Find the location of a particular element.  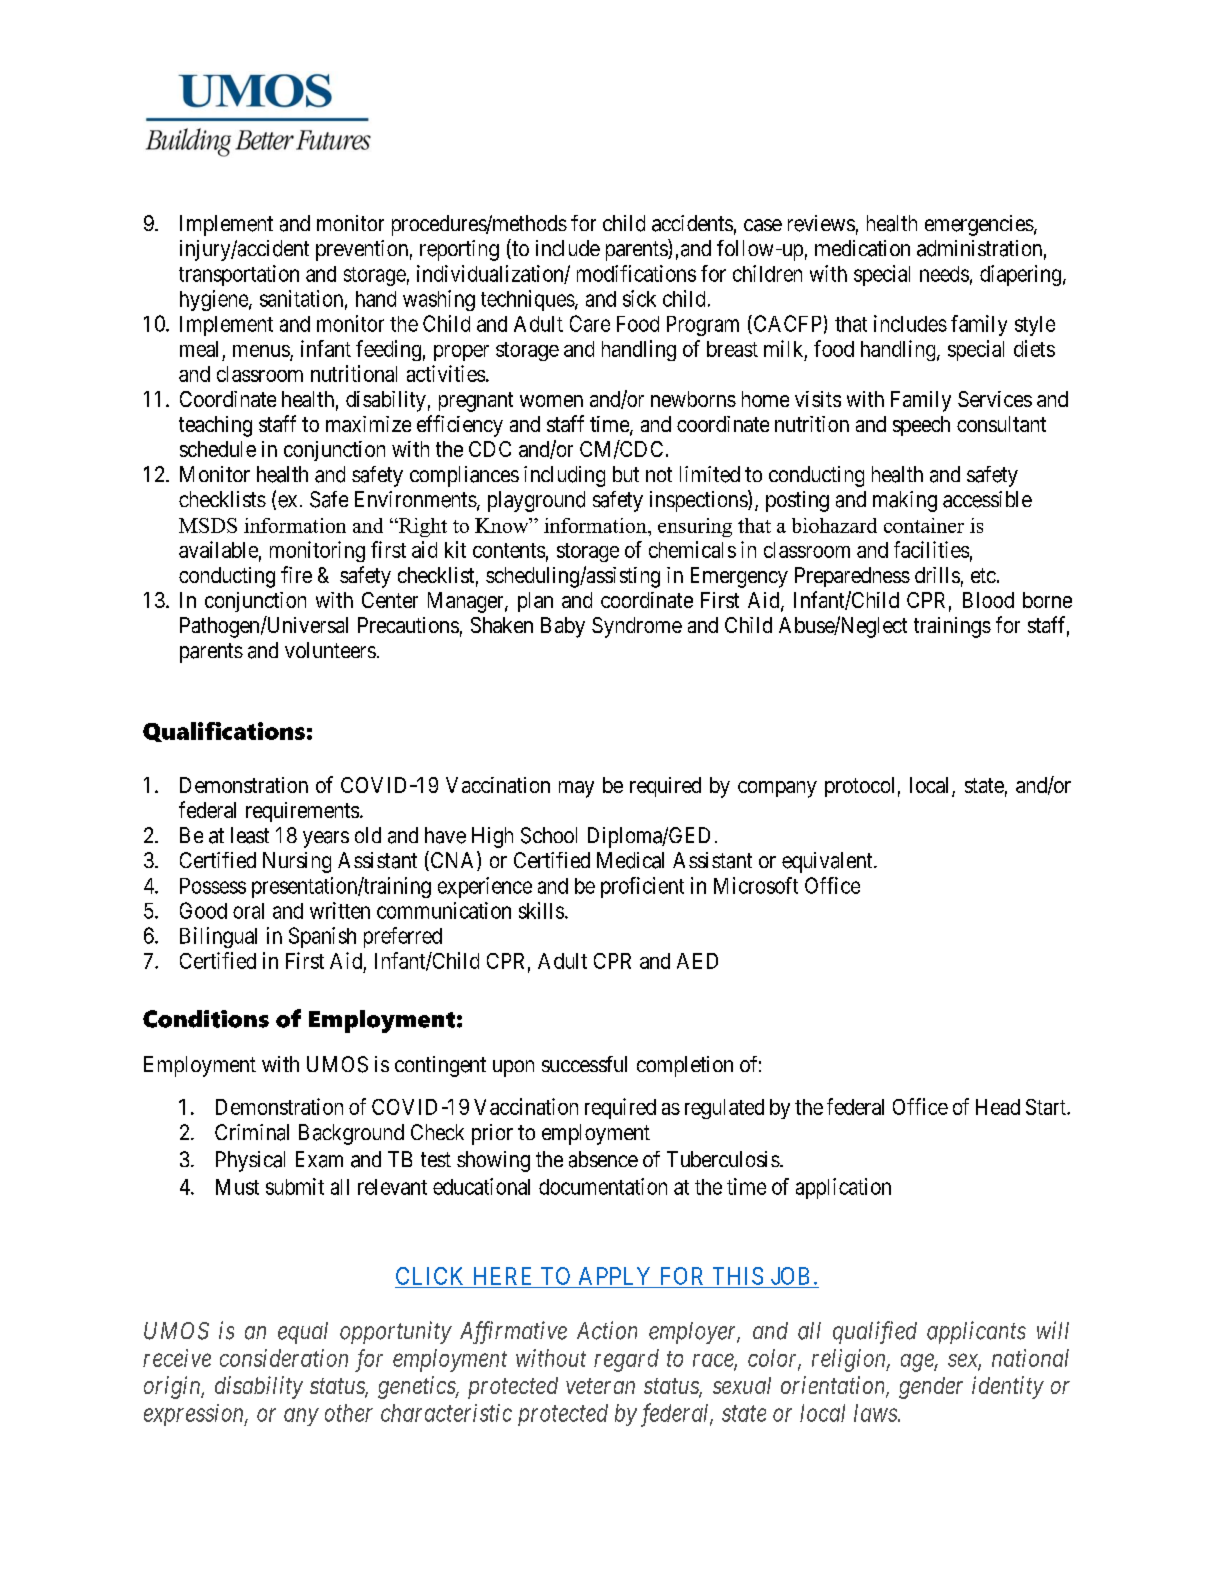

protocol is located at coordinates (859, 787).
